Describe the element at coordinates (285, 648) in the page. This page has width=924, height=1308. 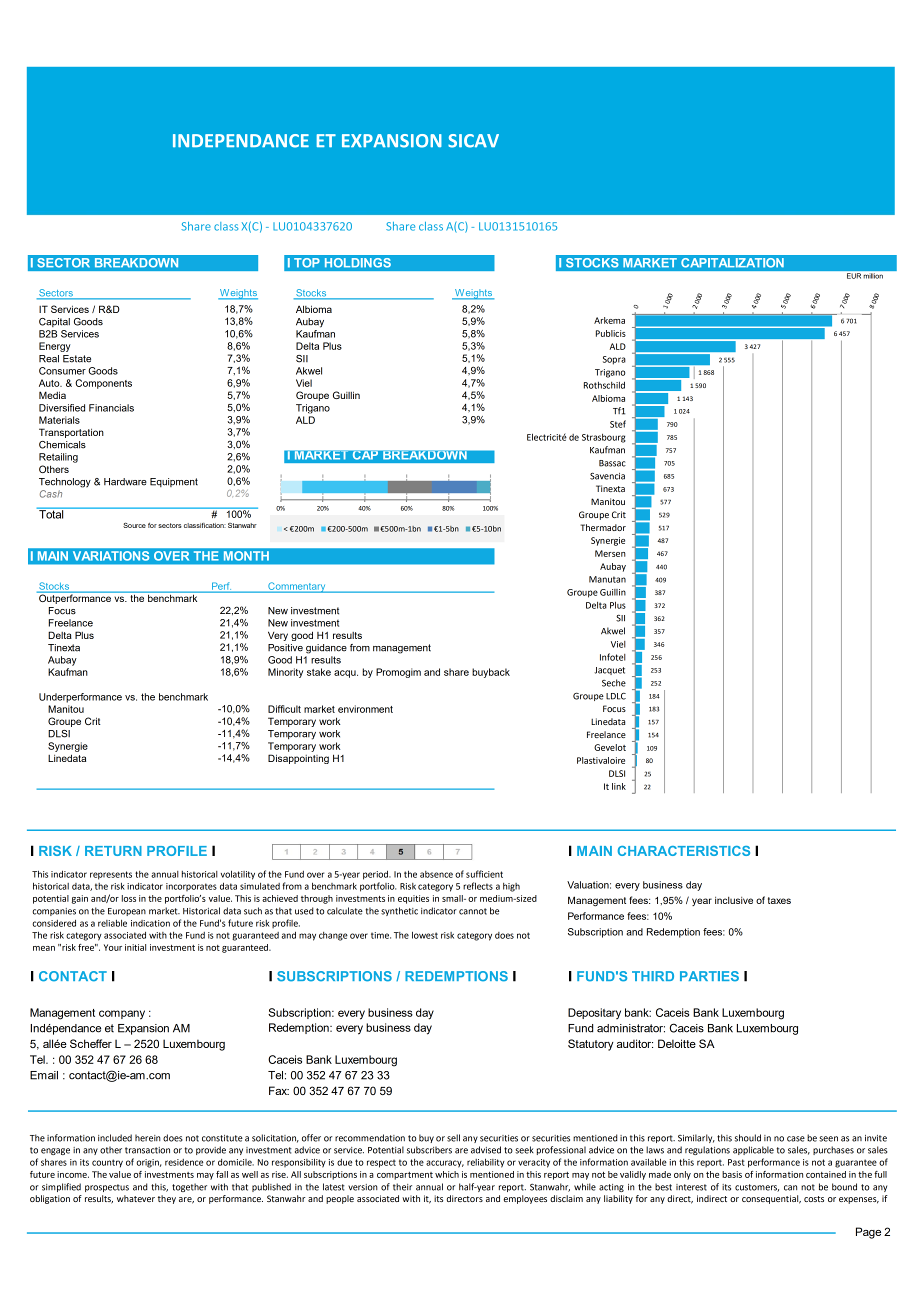
I see `Positive` at that location.
